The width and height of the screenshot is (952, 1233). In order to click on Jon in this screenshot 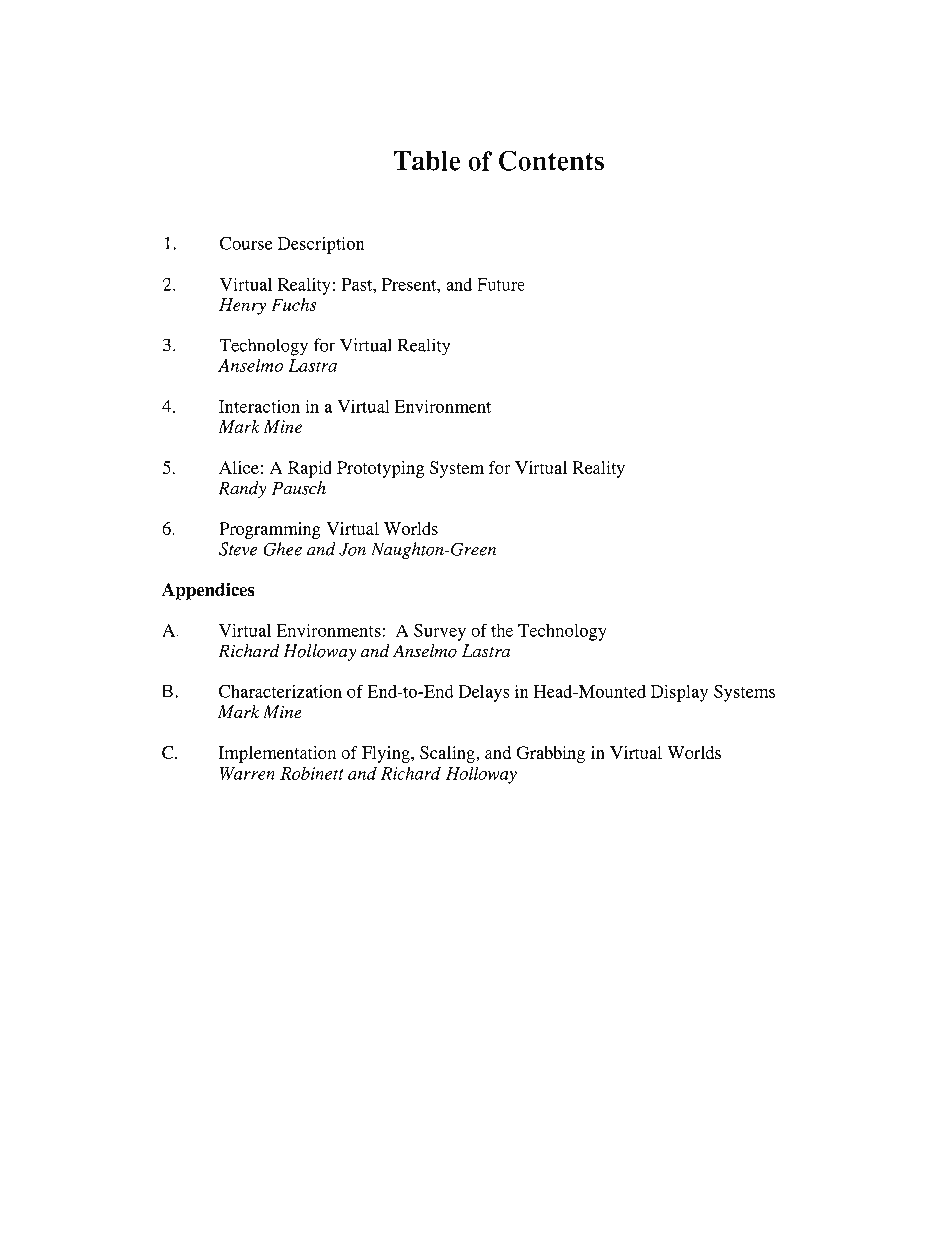, I will do `click(352, 549)`.
